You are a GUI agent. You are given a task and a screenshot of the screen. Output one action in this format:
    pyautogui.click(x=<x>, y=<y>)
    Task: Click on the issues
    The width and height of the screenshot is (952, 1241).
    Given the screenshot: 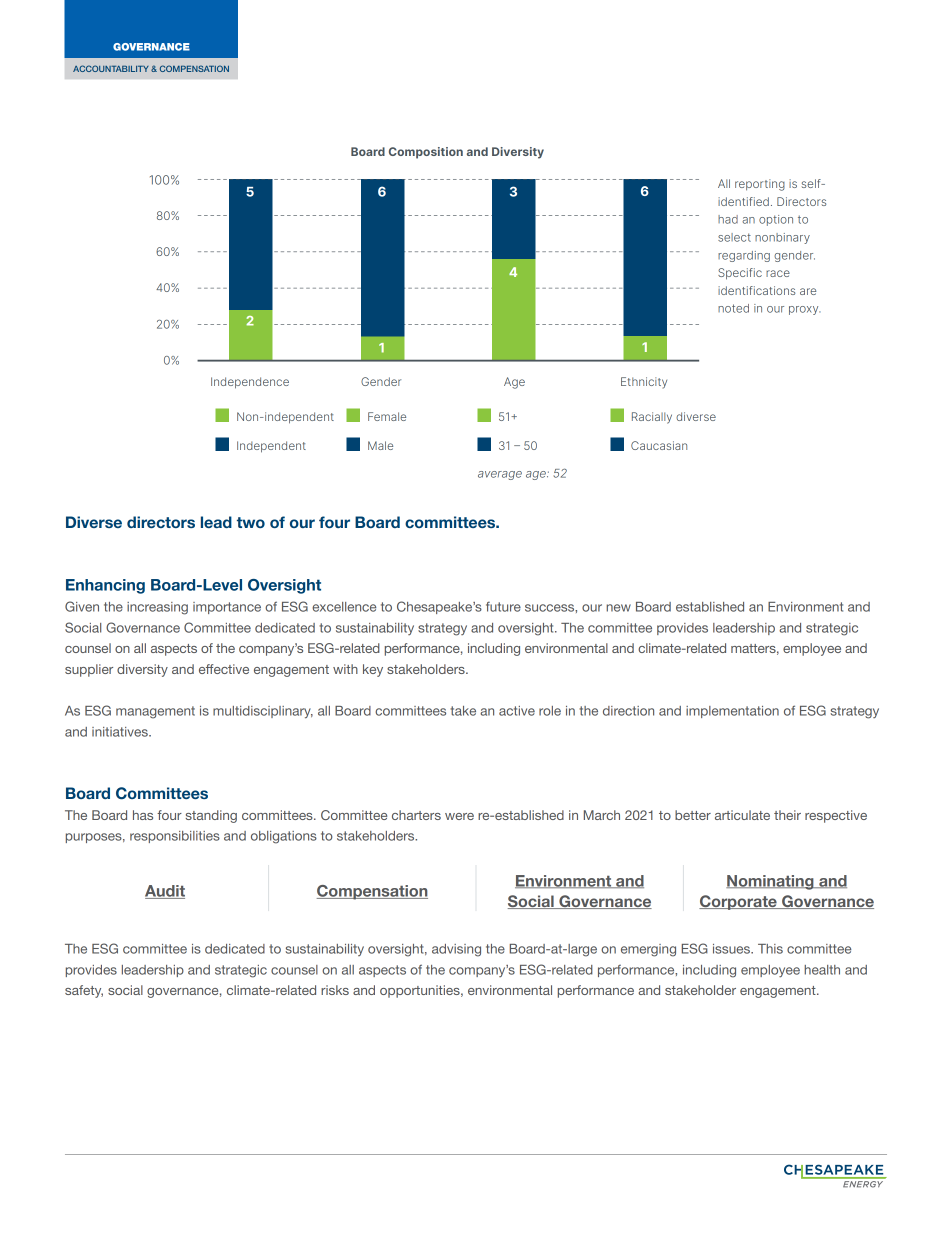 What is the action you would take?
    pyautogui.click(x=733, y=949)
